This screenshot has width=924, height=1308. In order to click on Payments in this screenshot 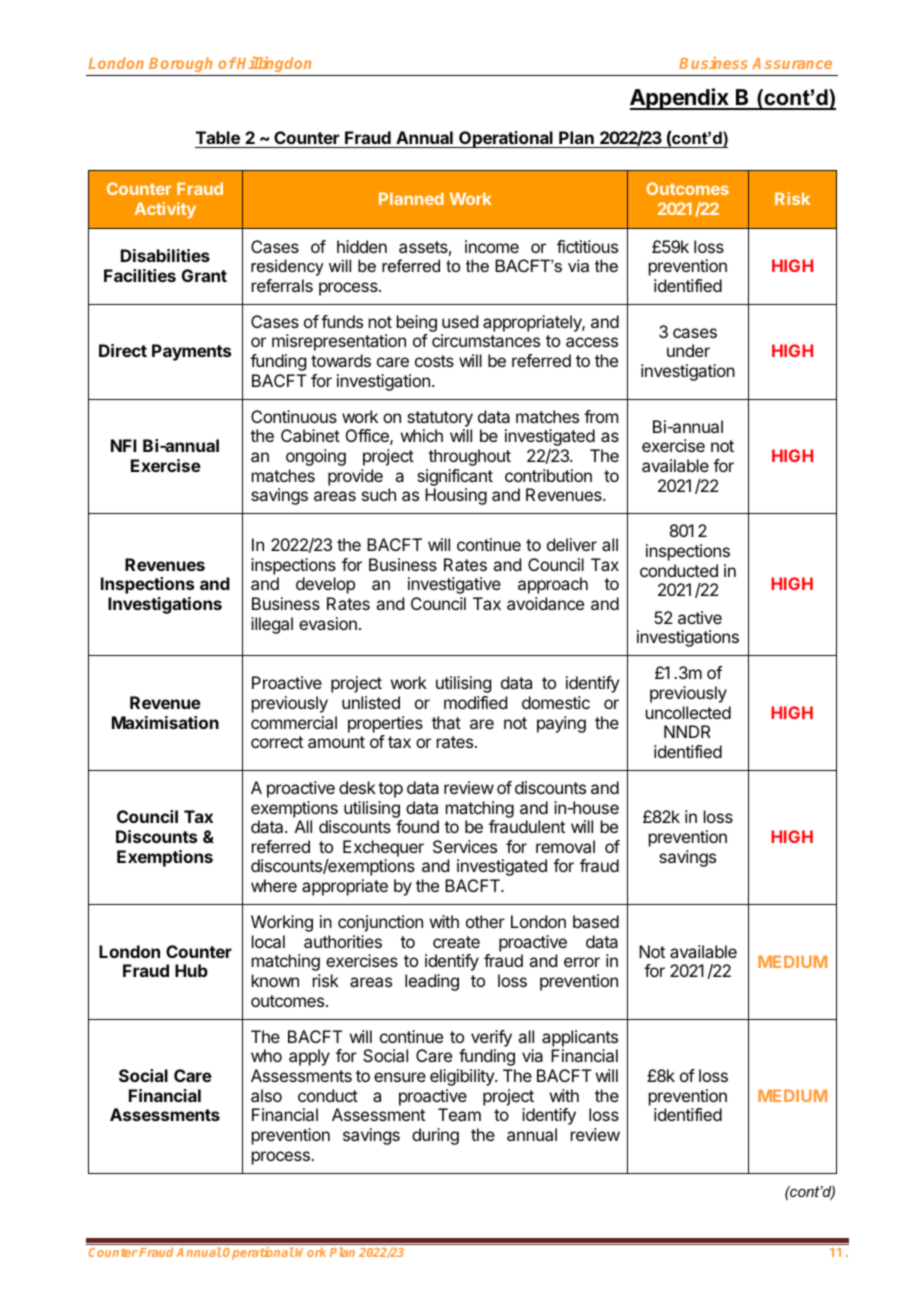, I will do `click(191, 352)`.
